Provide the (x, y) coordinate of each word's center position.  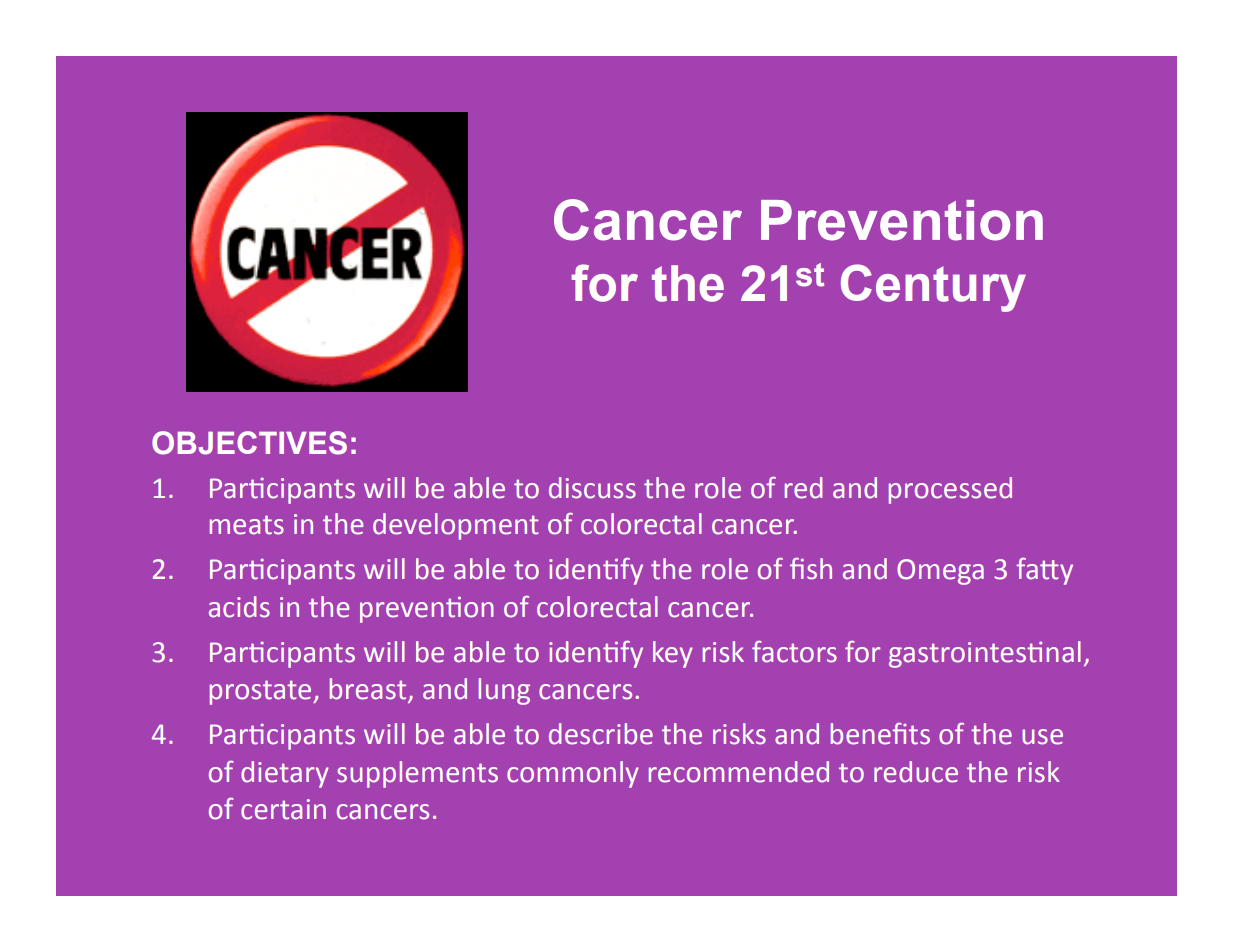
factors (794, 652)
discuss (592, 488)
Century (933, 288)
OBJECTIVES (249, 443)
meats (247, 525)
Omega (940, 572)
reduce (916, 772)
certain (283, 809)
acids (239, 607)
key (673, 654)
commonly (573, 774)
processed (950, 490)
